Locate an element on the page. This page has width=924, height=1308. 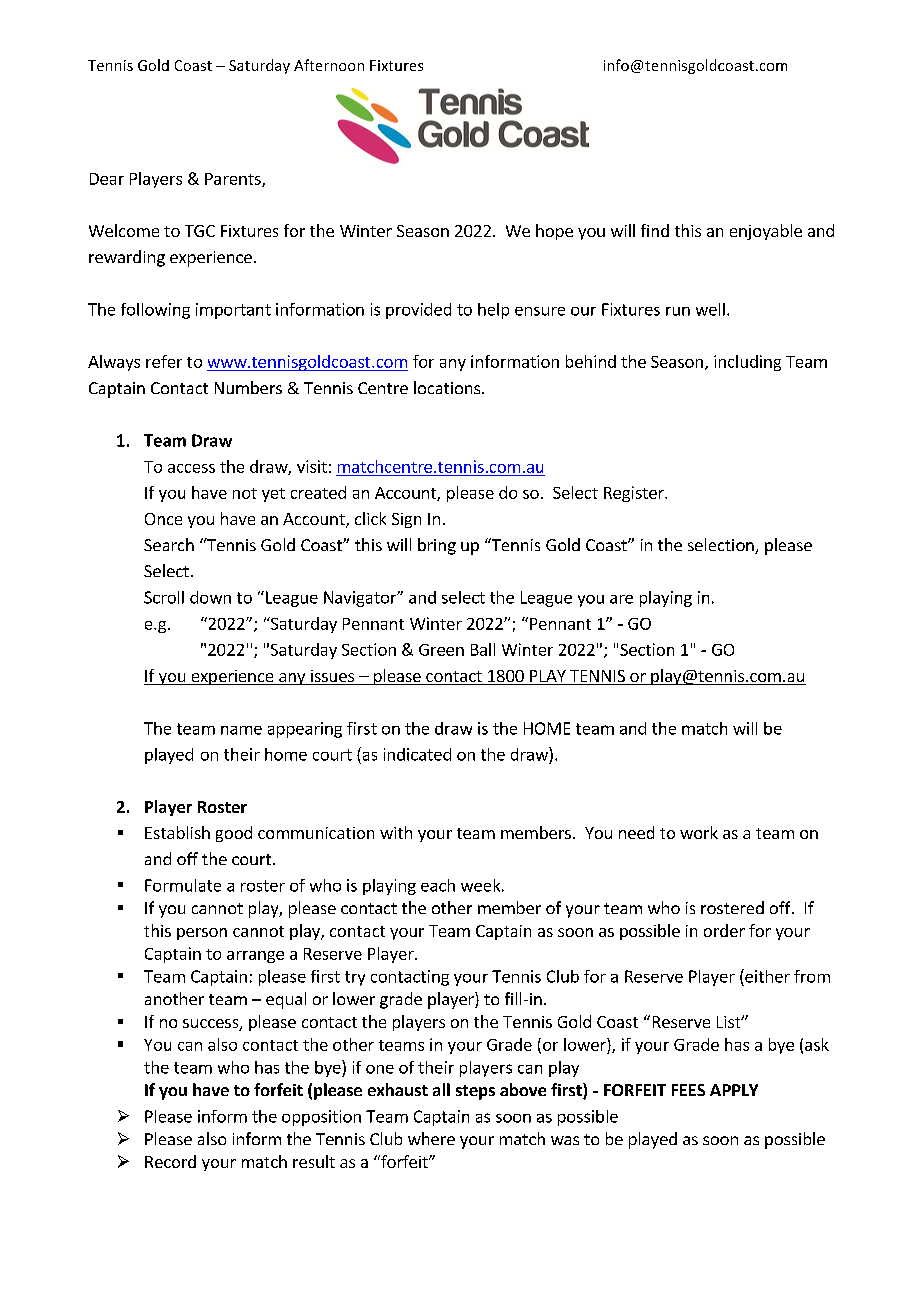
Parents is located at coordinates (234, 180).
